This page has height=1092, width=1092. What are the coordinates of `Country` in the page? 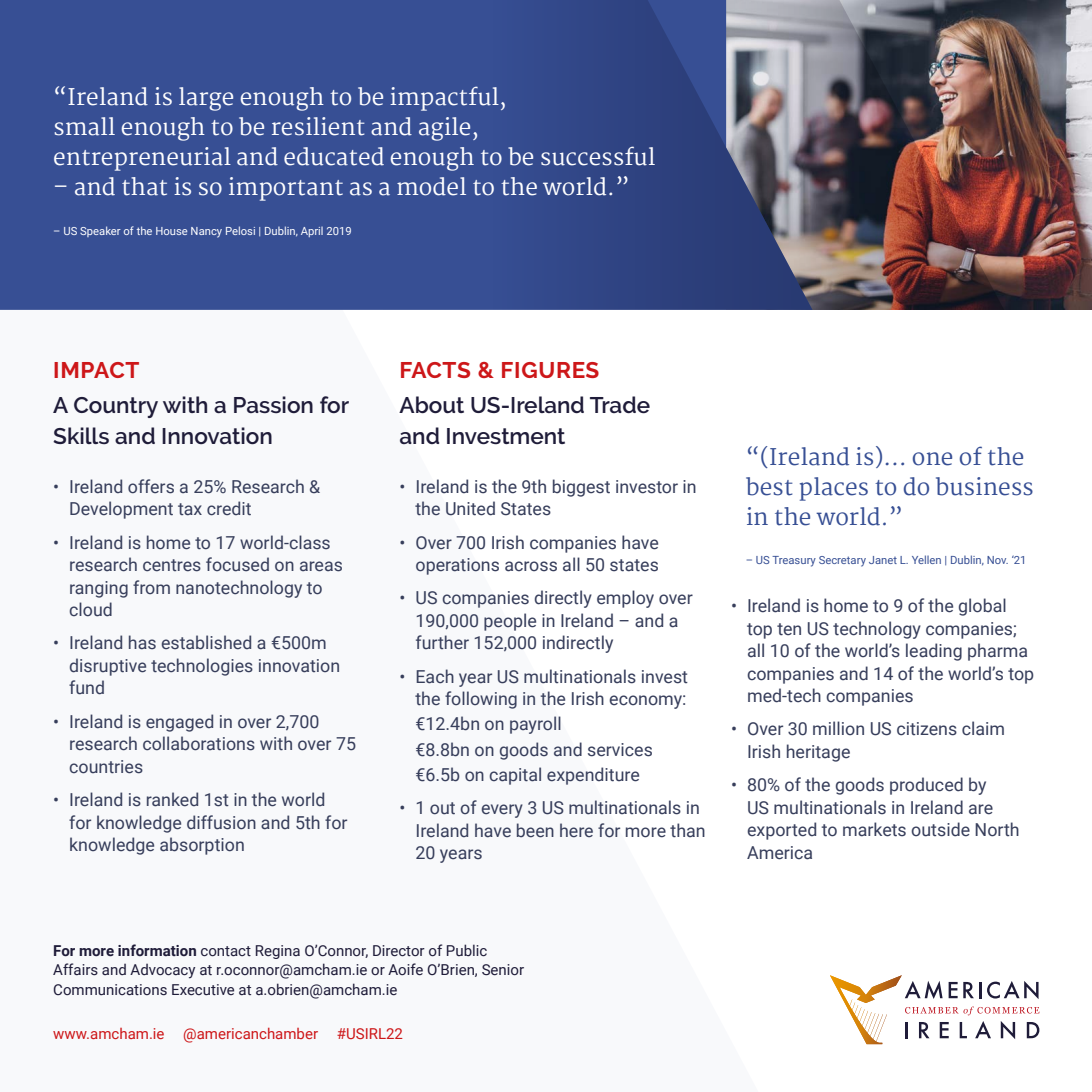 It's located at (116, 407).
